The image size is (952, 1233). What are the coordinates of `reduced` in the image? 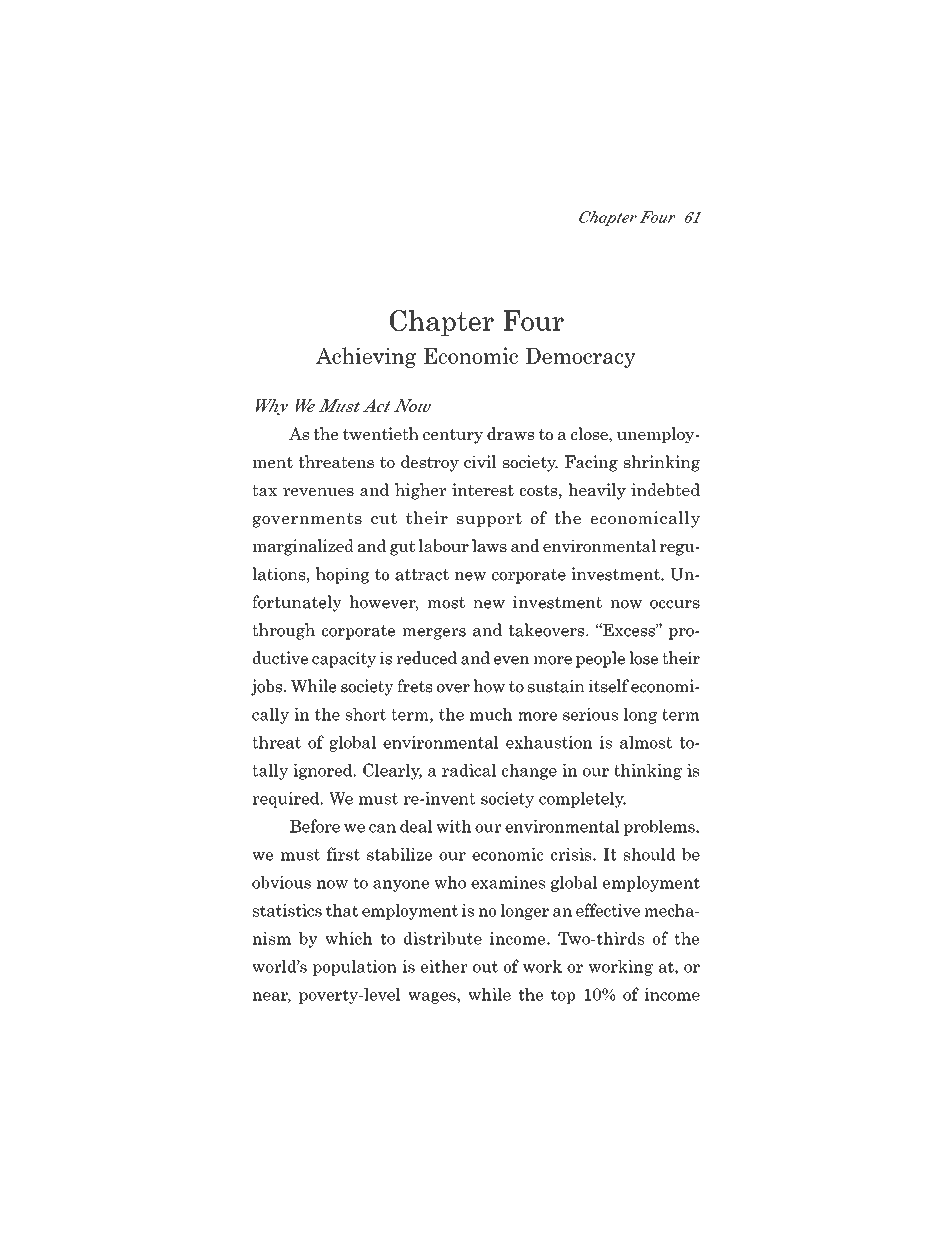 It's located at (426, 658).
